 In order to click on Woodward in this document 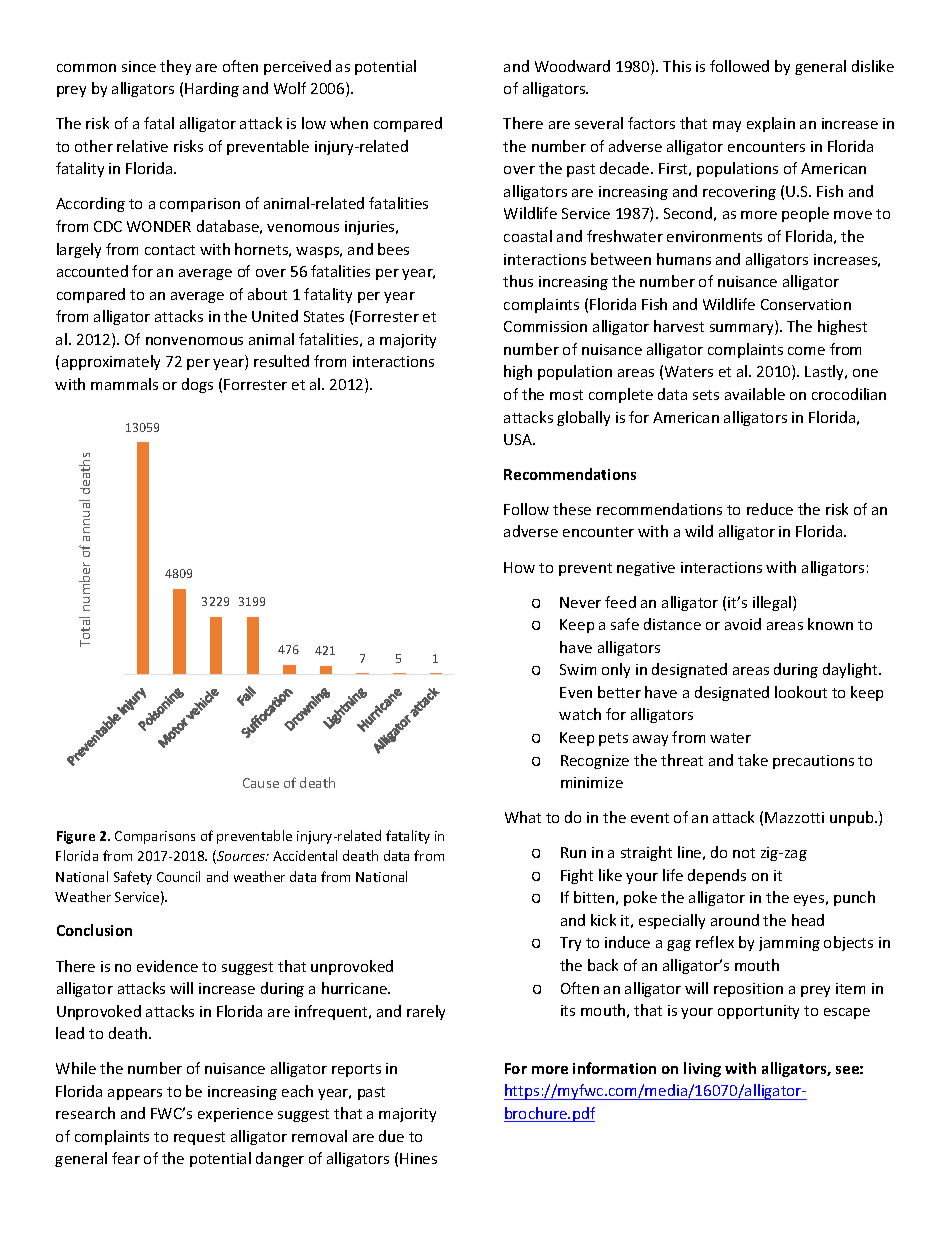, I will do `click(572, 66)`.
